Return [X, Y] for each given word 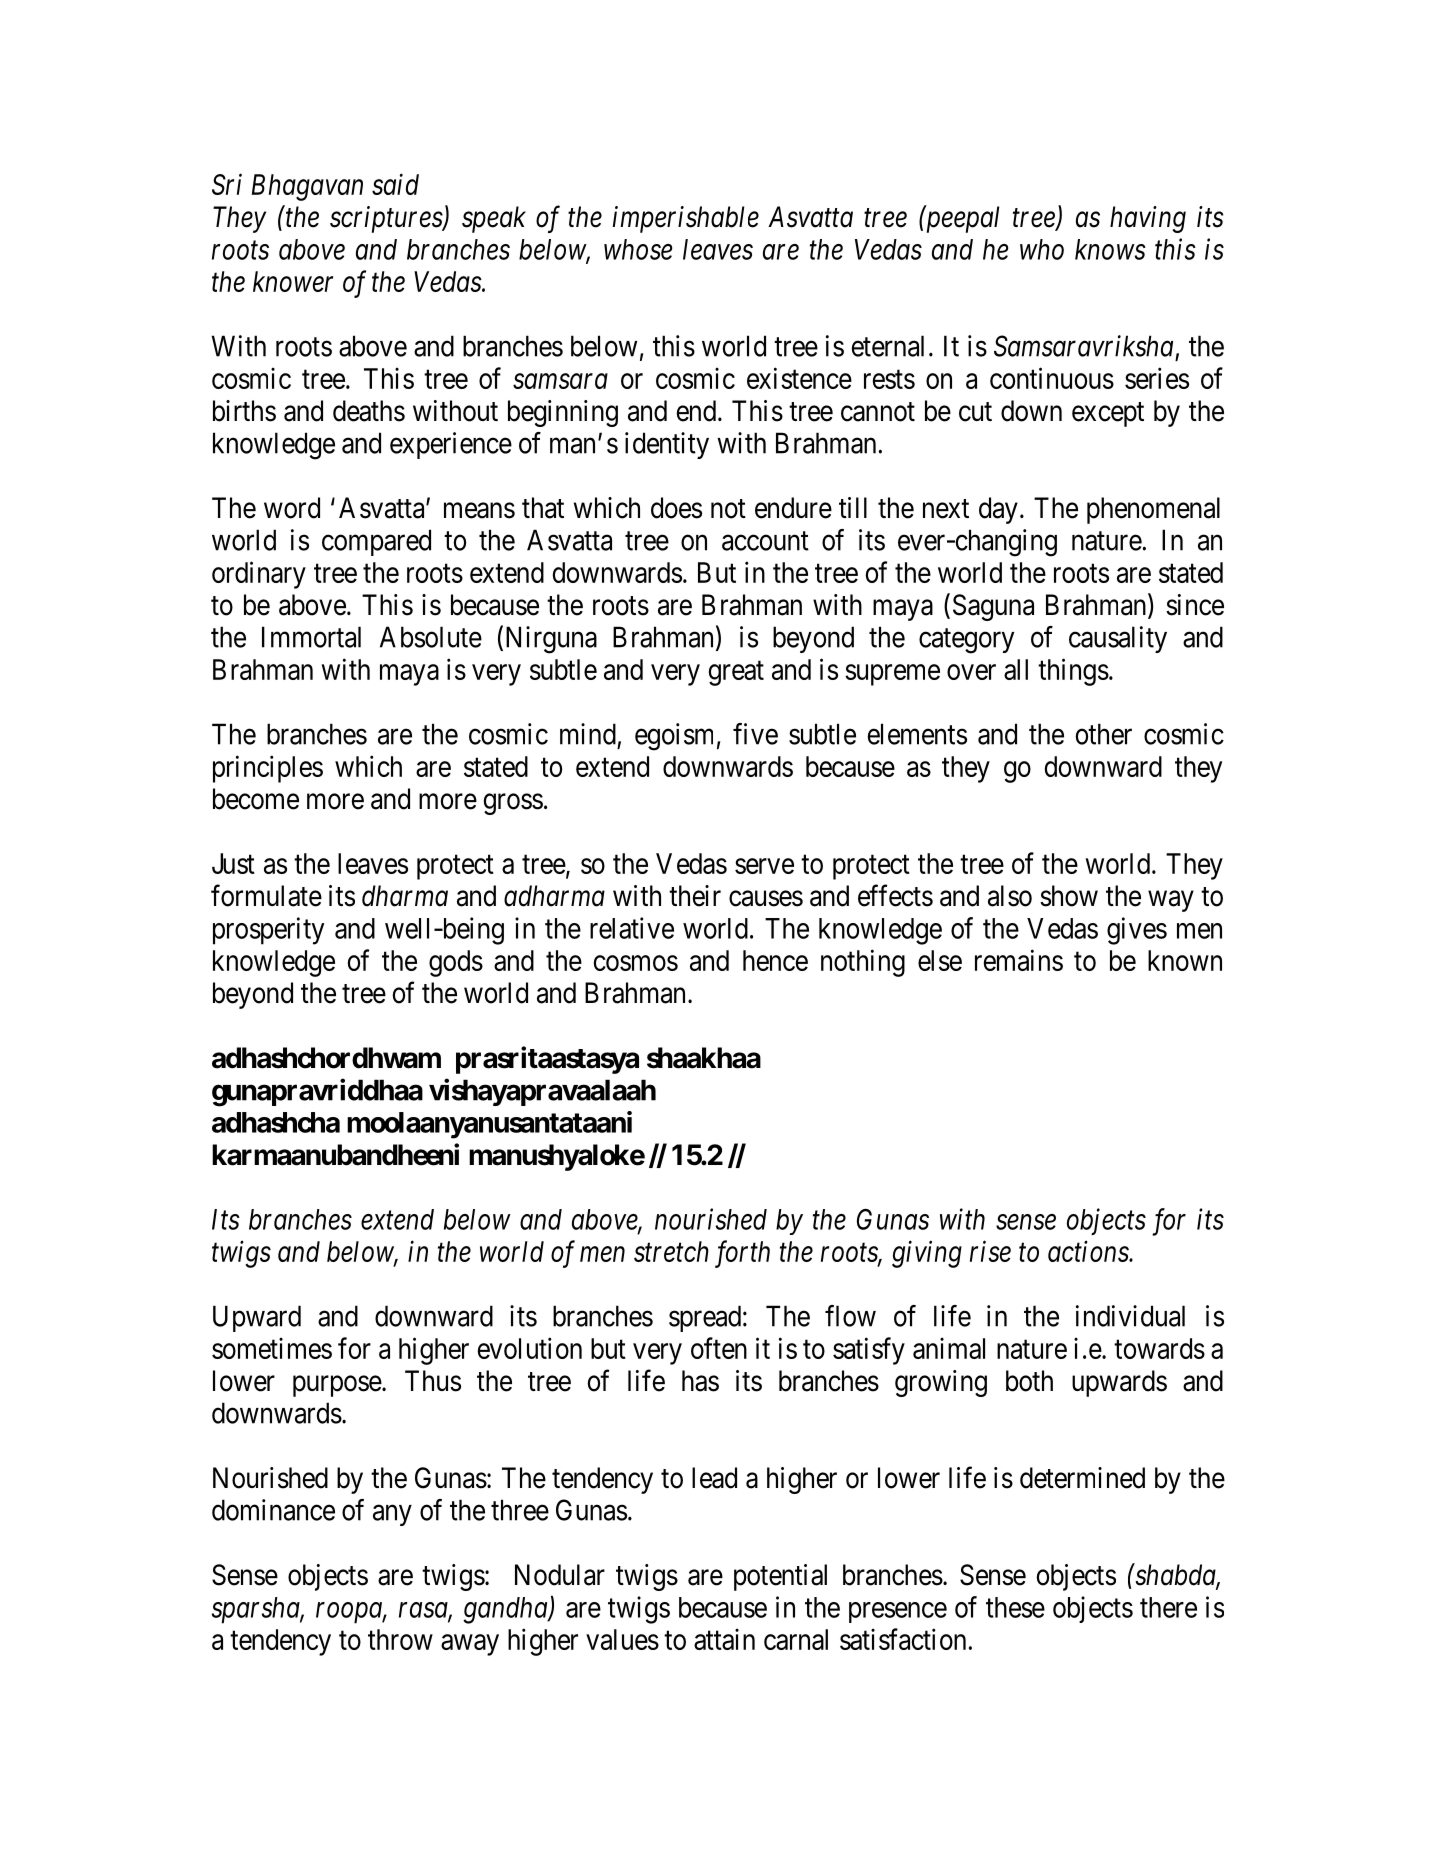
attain [724, 1639]
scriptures [387, 219]
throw [400, 1639]
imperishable [686, 219]
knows [1110, 249]
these [1015, 1607]
